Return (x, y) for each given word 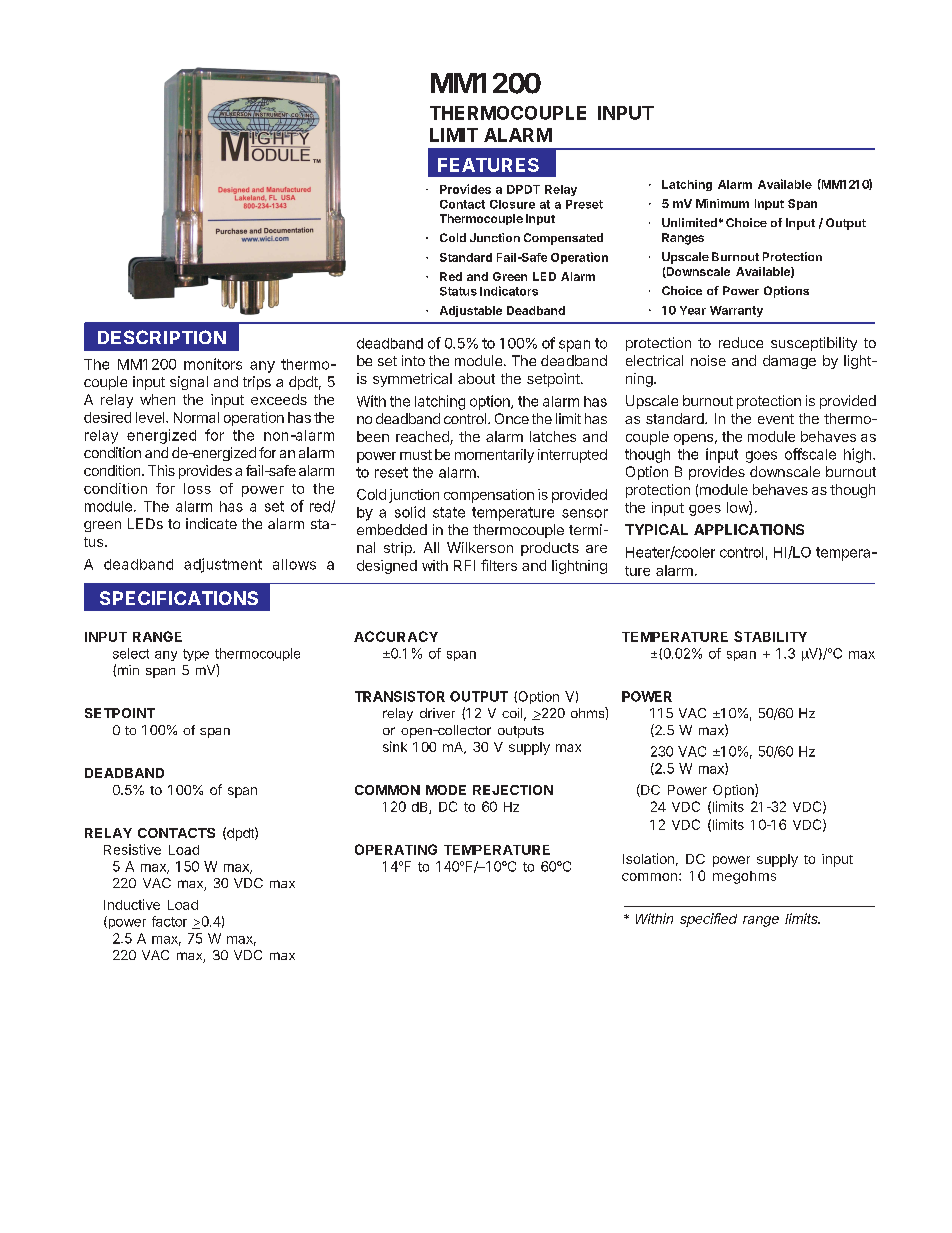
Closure (512, 204)
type (196, 655)
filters (499, 565)
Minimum (722, 203)
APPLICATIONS (749, 529)
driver (437, 713)
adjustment (223, 565)
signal (189, 383)
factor (169, 921)
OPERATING (396, 849)
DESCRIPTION (162, 337)
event (776, 419)
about (476, 378)
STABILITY (770, 636)
